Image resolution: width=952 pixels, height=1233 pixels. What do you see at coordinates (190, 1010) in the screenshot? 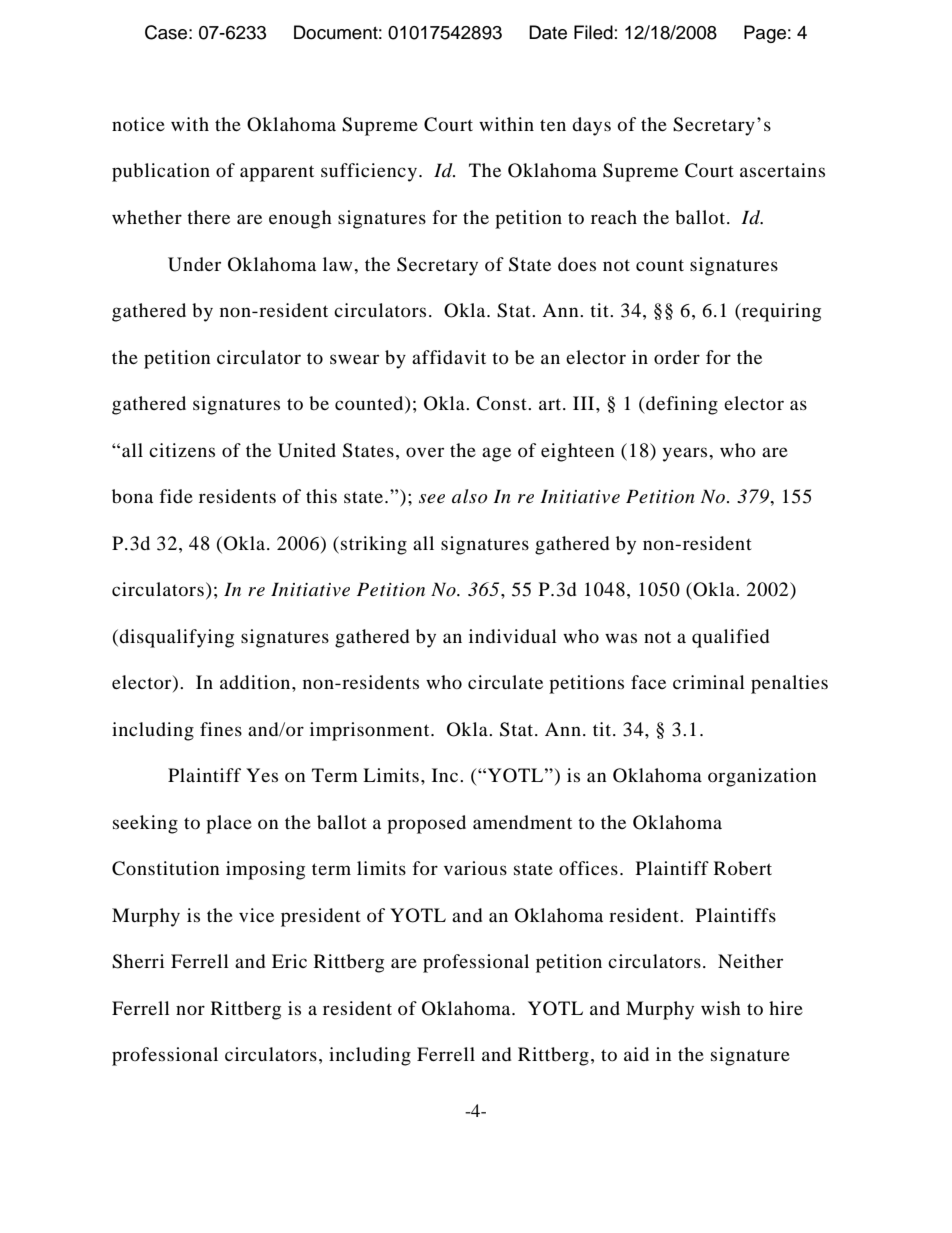
I see `nor` at bounding box center [190, 1010].
